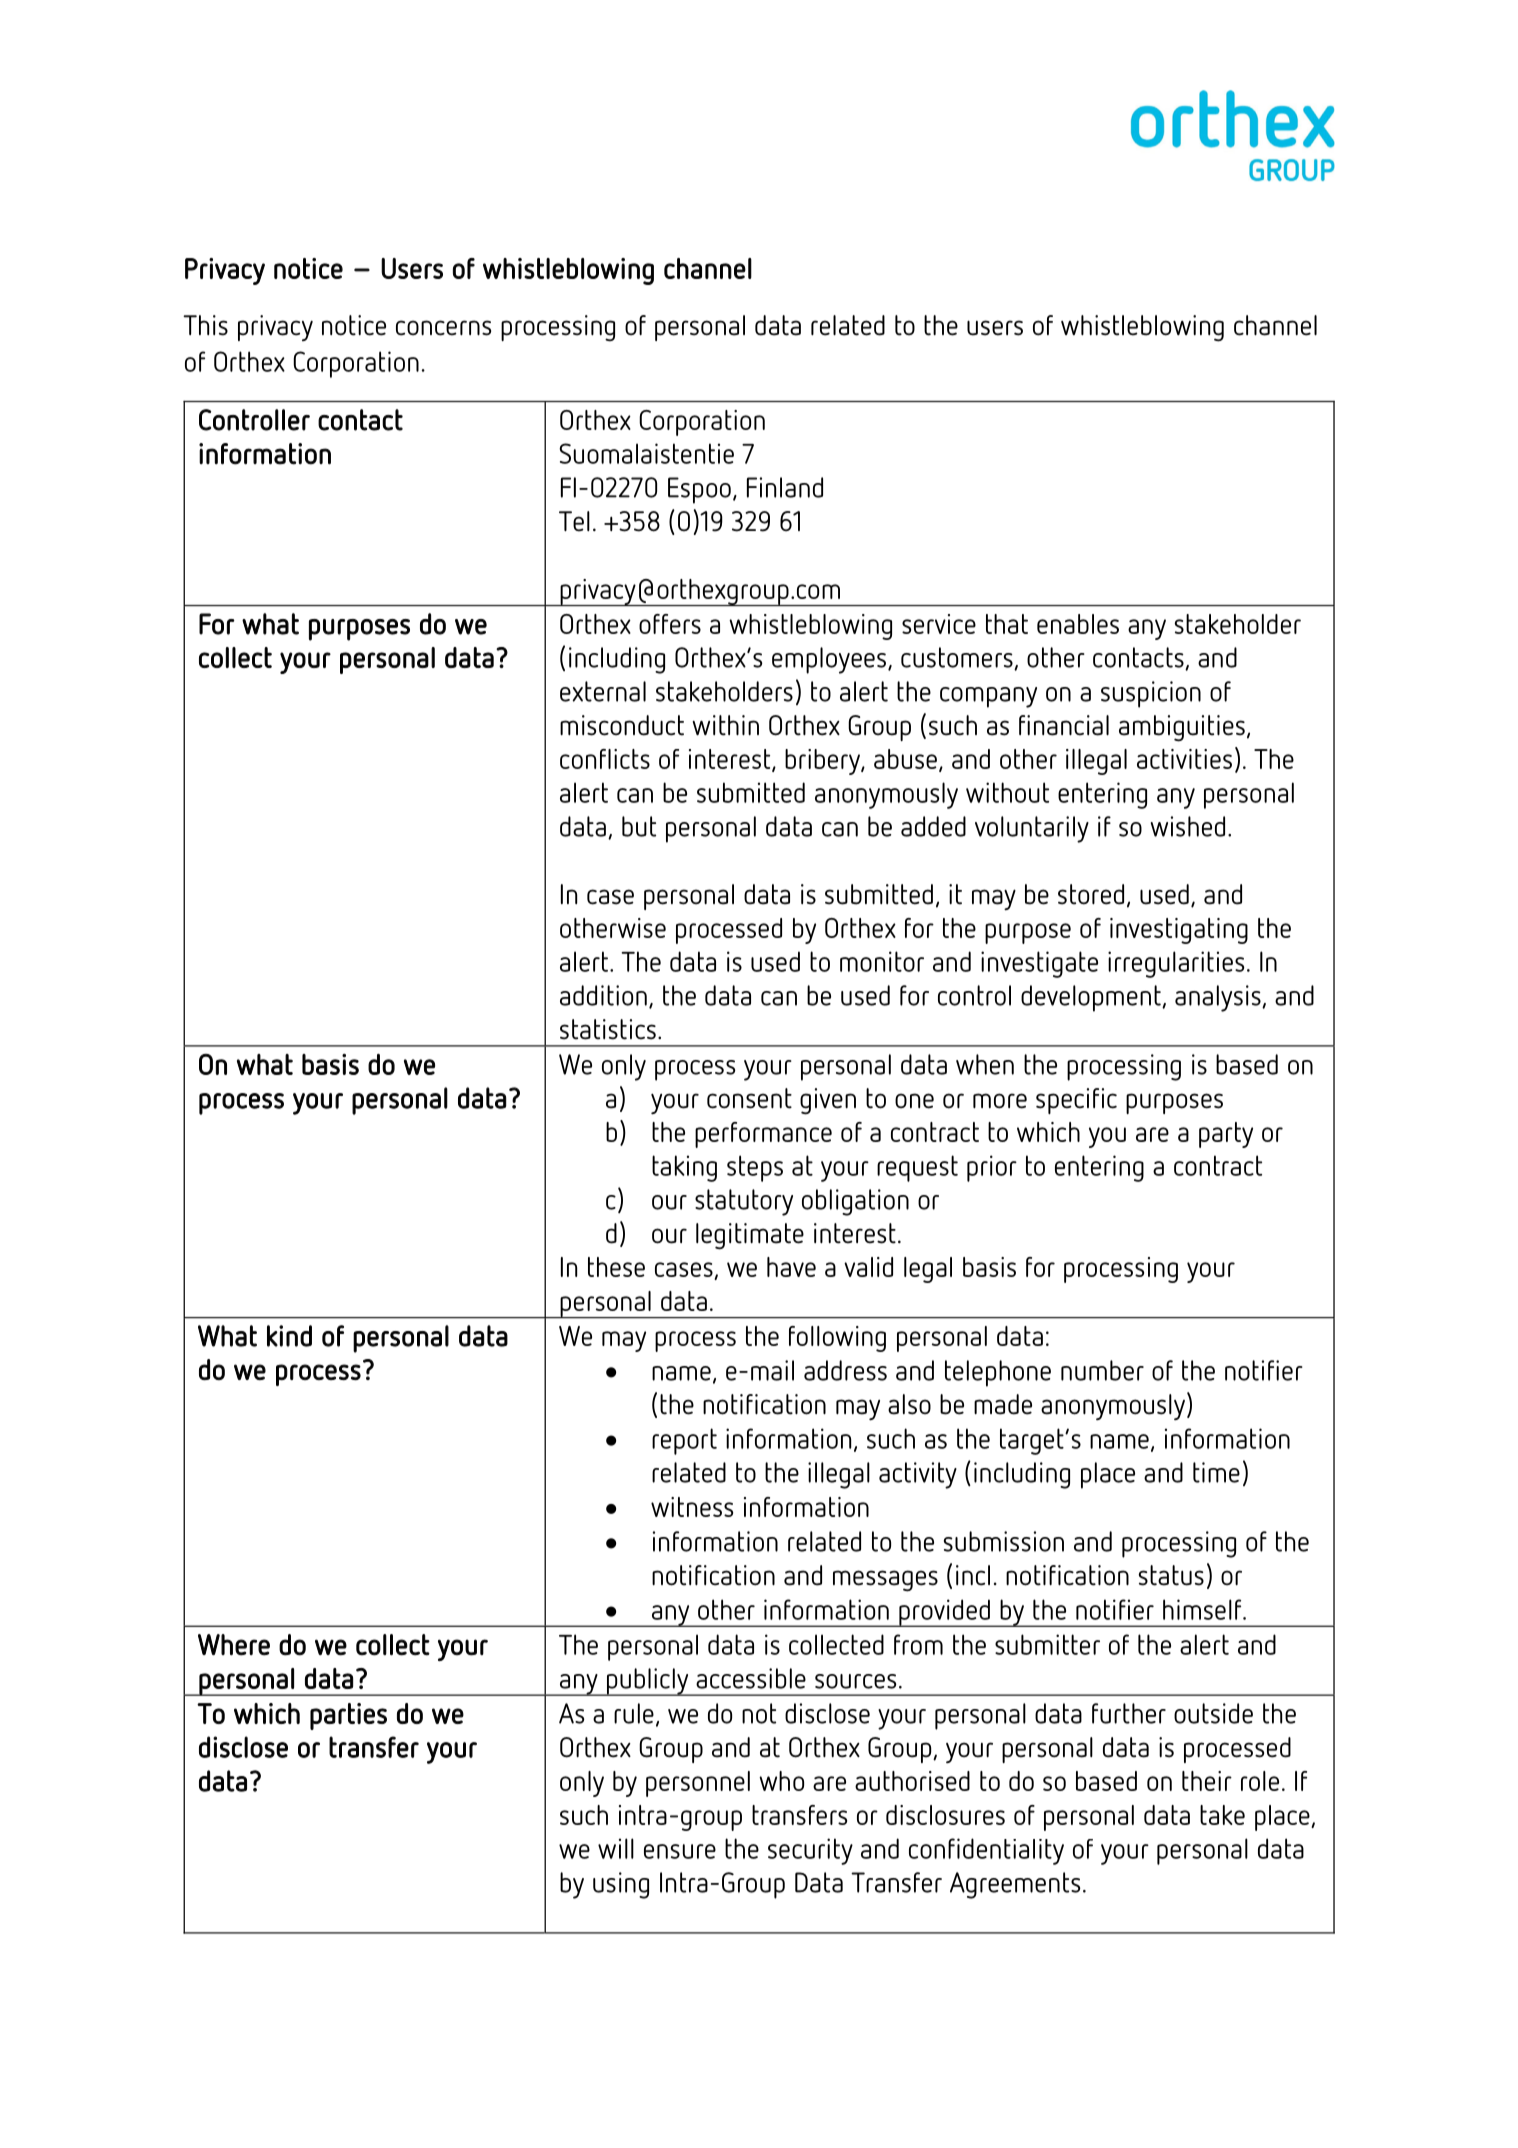 The width and height of the image is (1518, 2148). I want to click on their, so click(1207, 1781).
